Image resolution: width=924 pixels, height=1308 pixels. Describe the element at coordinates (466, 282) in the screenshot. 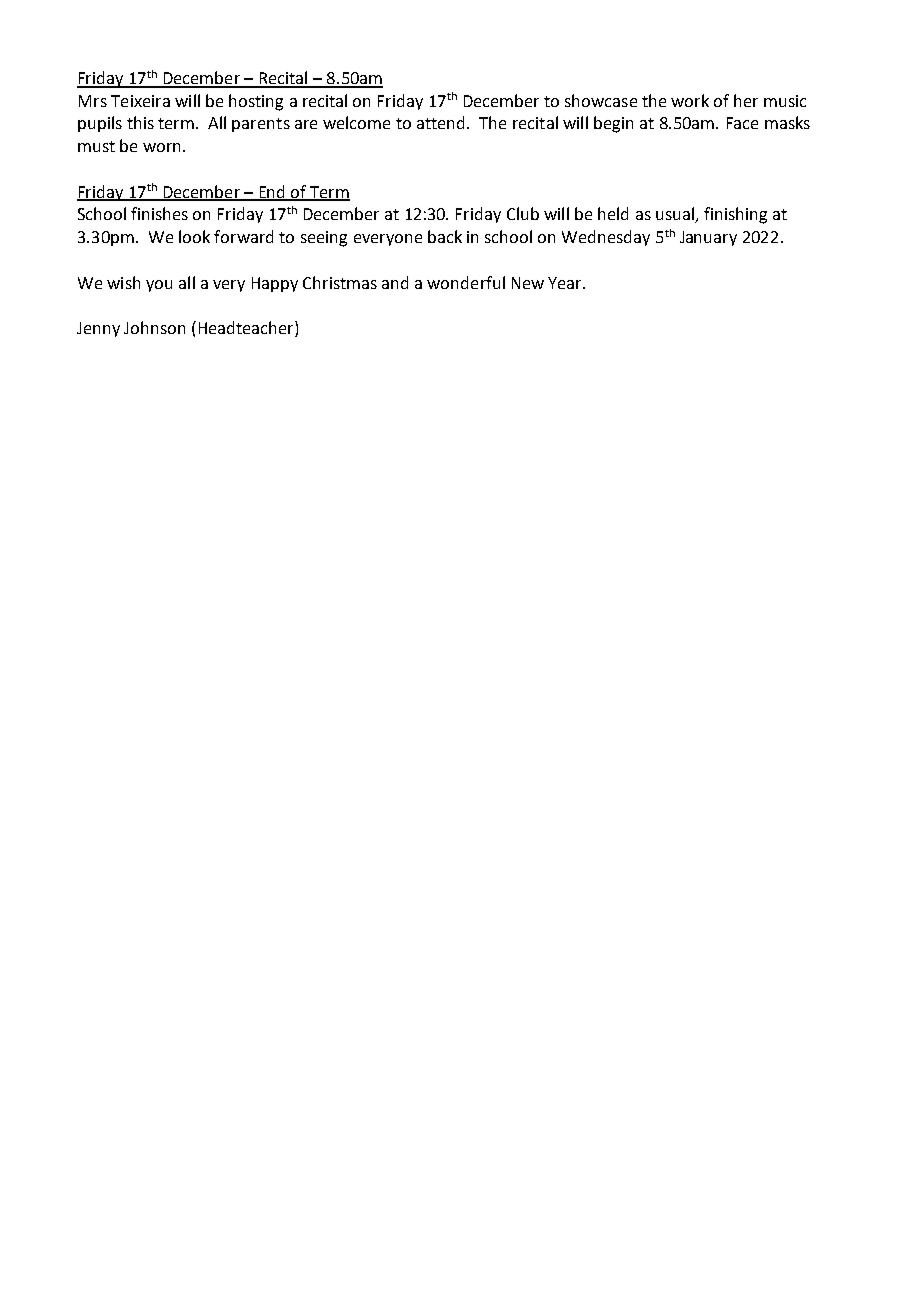

I see `wonderful` at that location.
